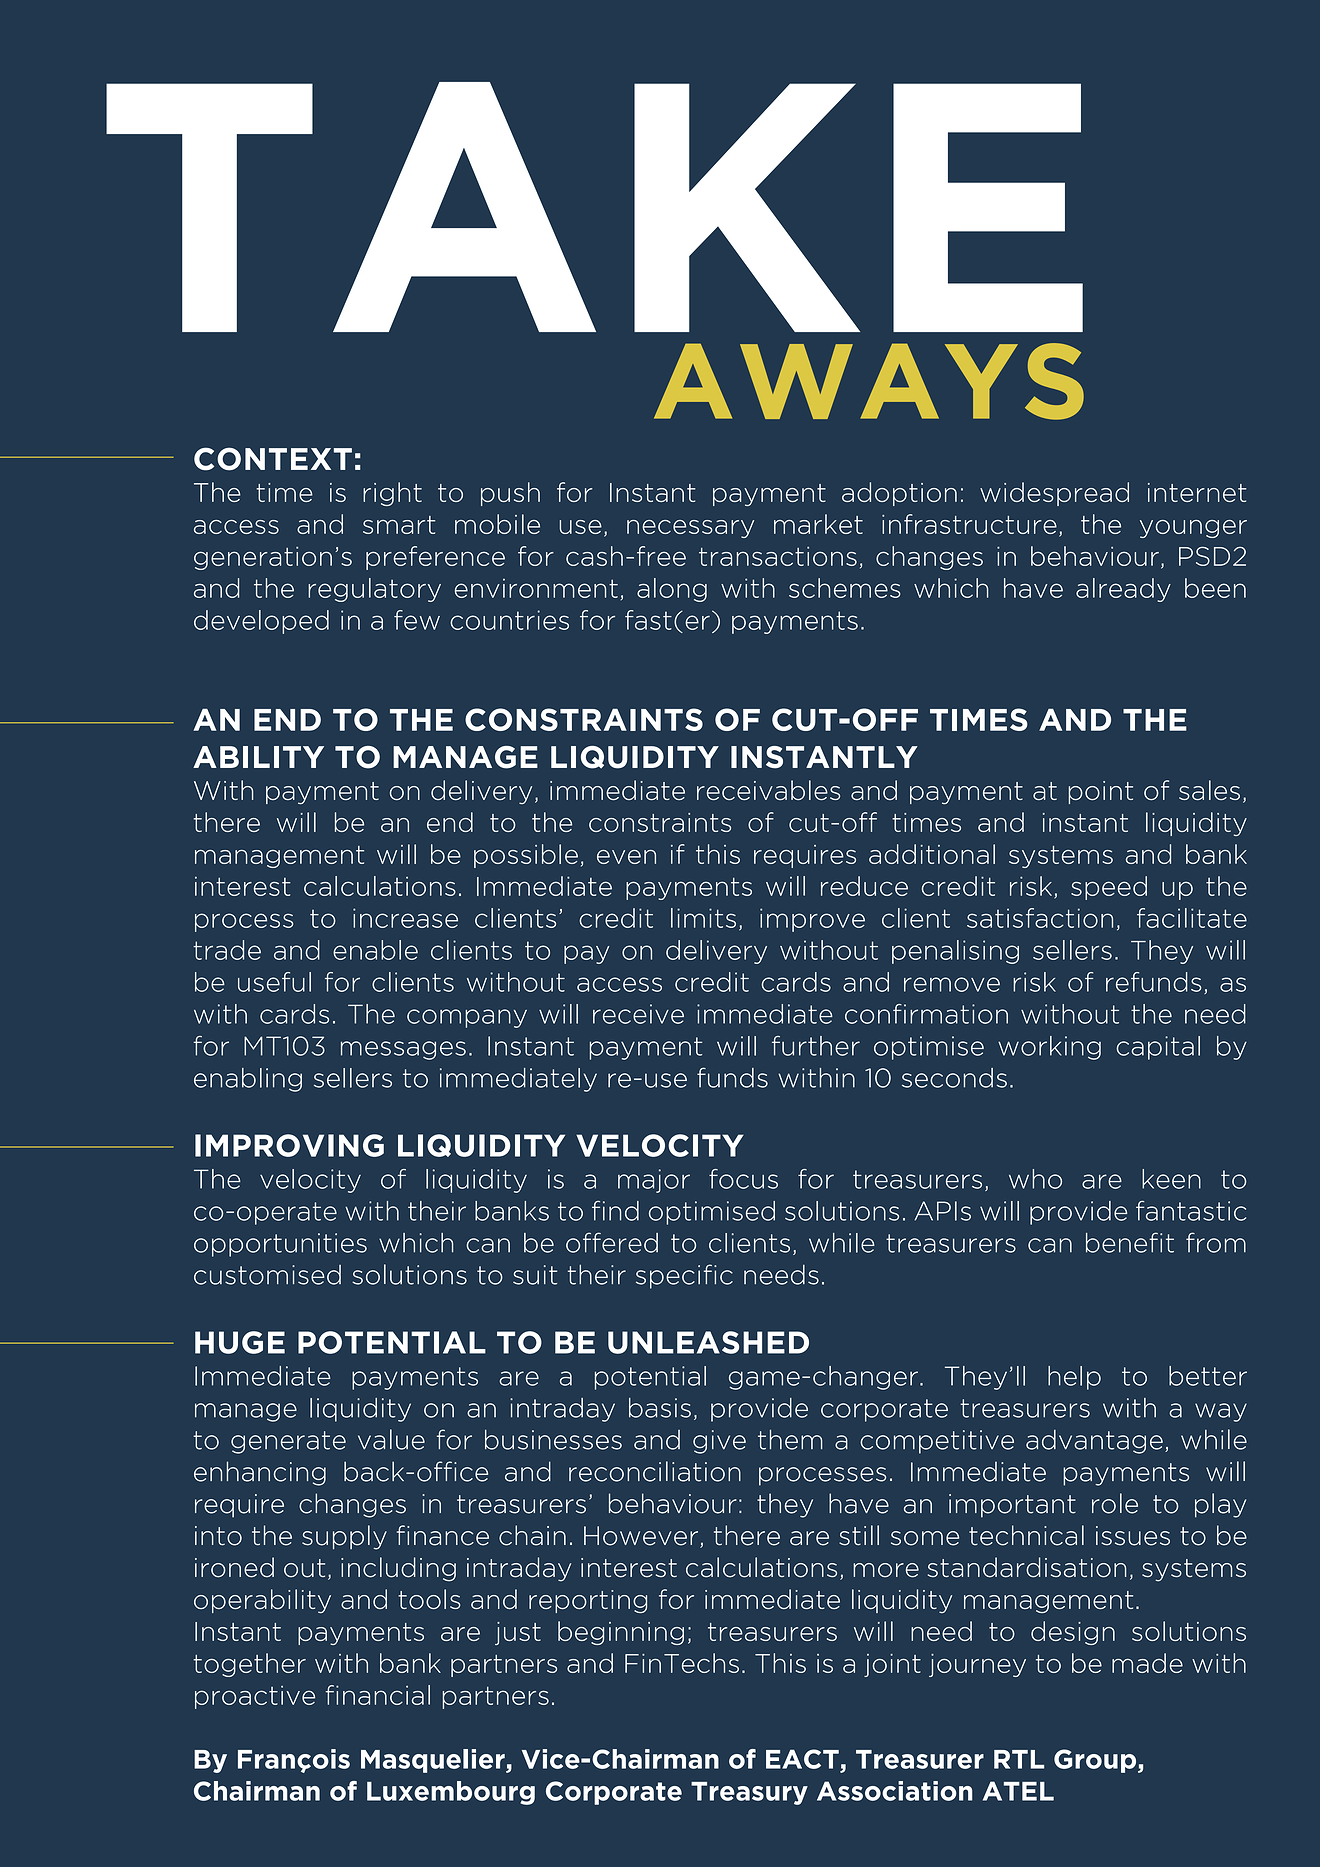  Describe the element at coordinates (768, 790) in the screenshot. I see `receivables` at that location.
